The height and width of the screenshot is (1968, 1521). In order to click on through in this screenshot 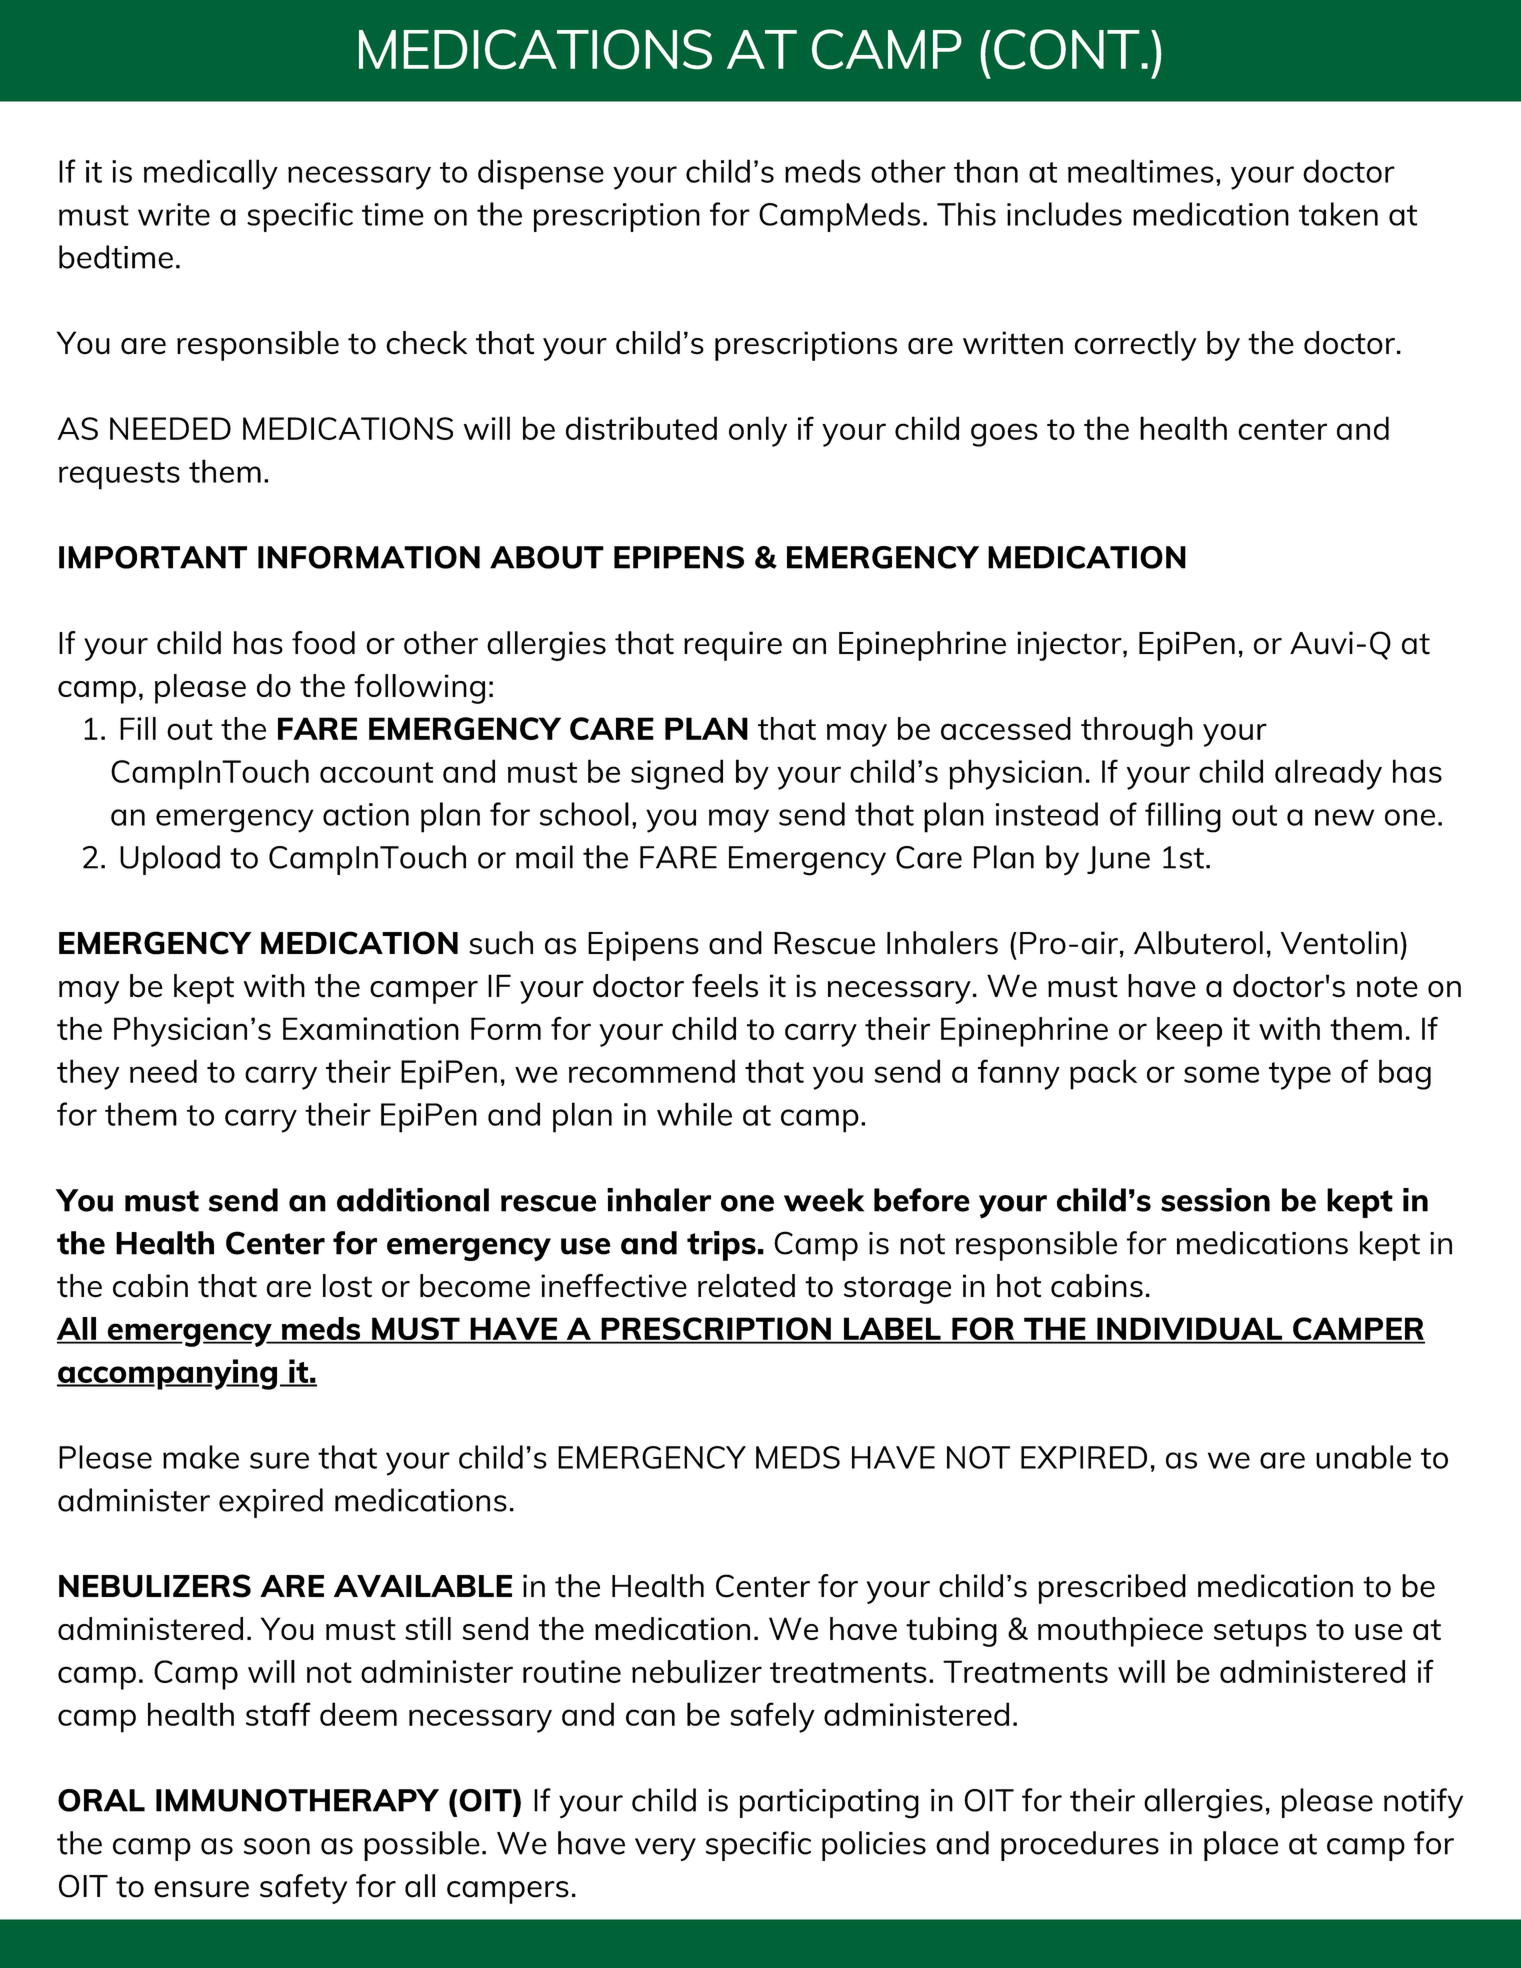, I will do `click(1137, 732)`.
